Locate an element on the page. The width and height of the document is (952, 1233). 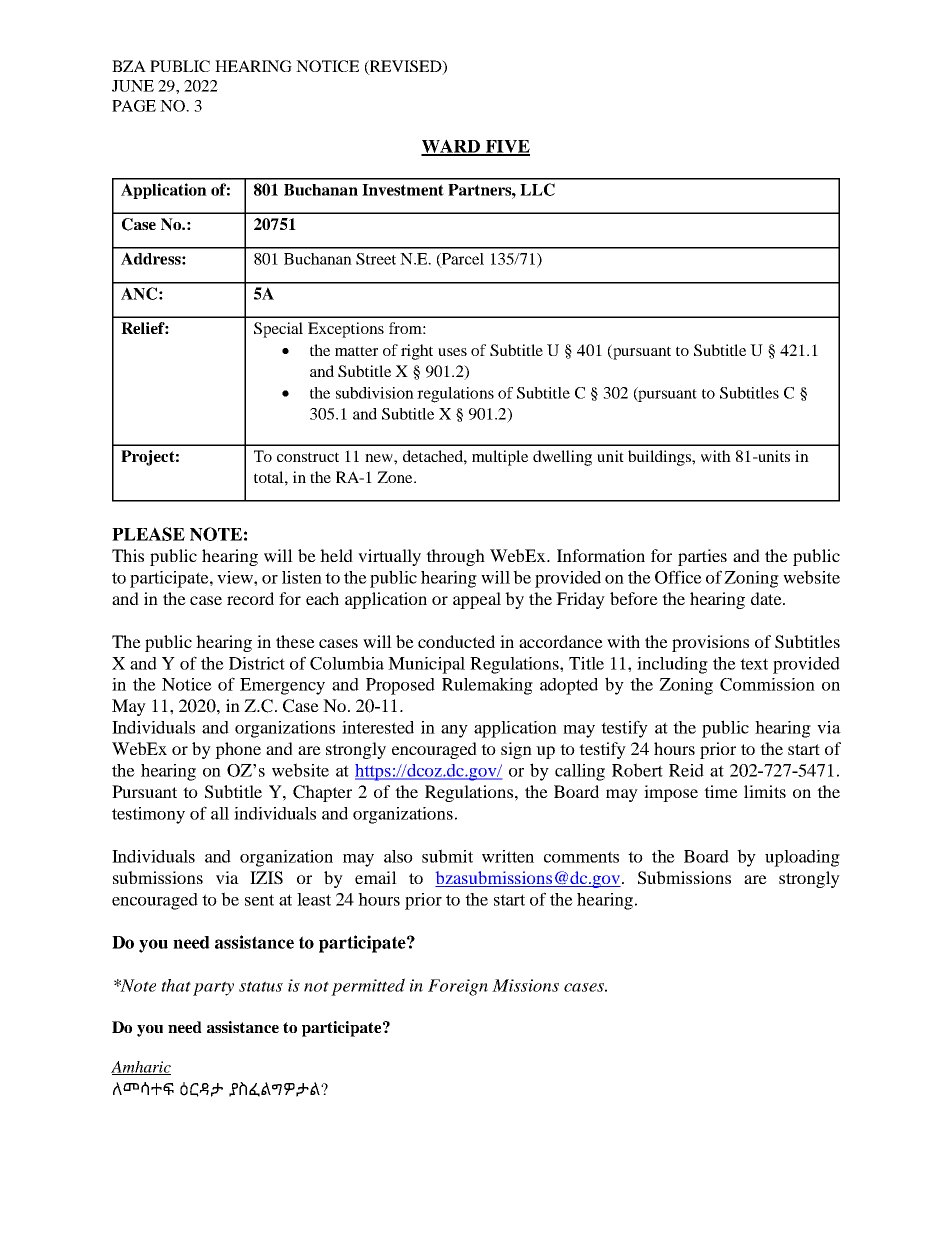
provisions is located at coordinates (710, 643).
